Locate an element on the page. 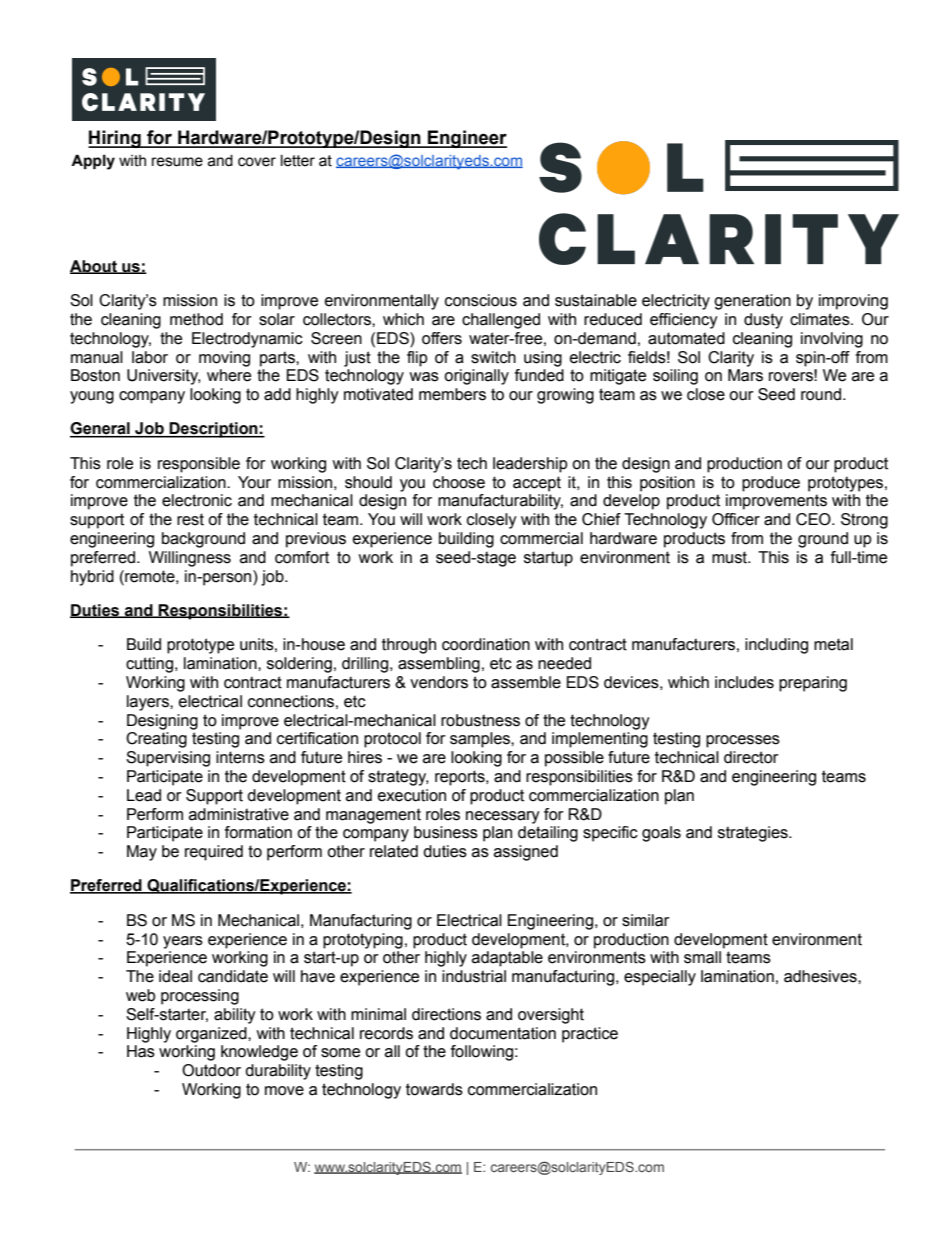 The image size is (952, 1233). Outdoor is located at coordinates (211, 1070).
